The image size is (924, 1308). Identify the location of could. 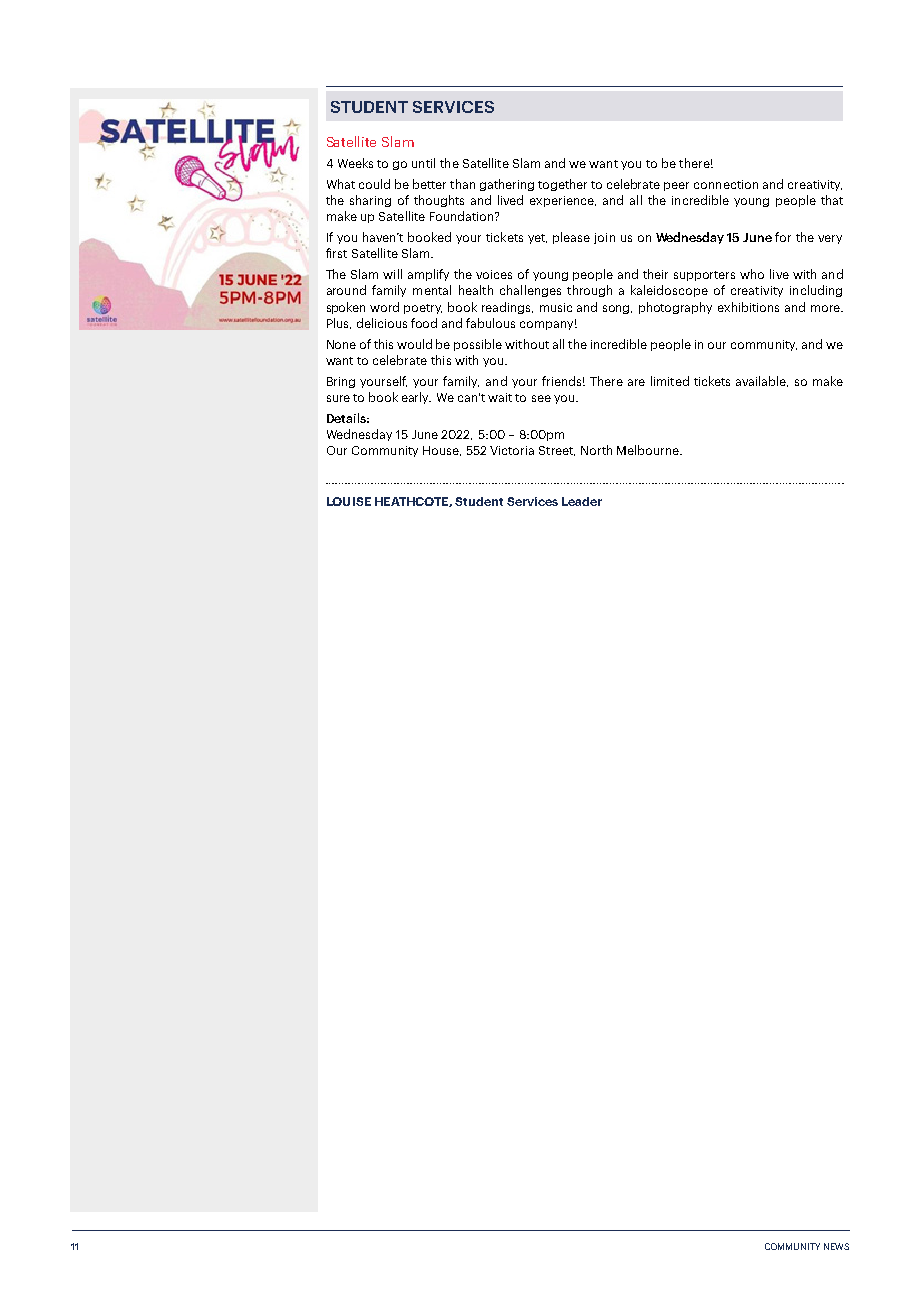
(374, 184).
